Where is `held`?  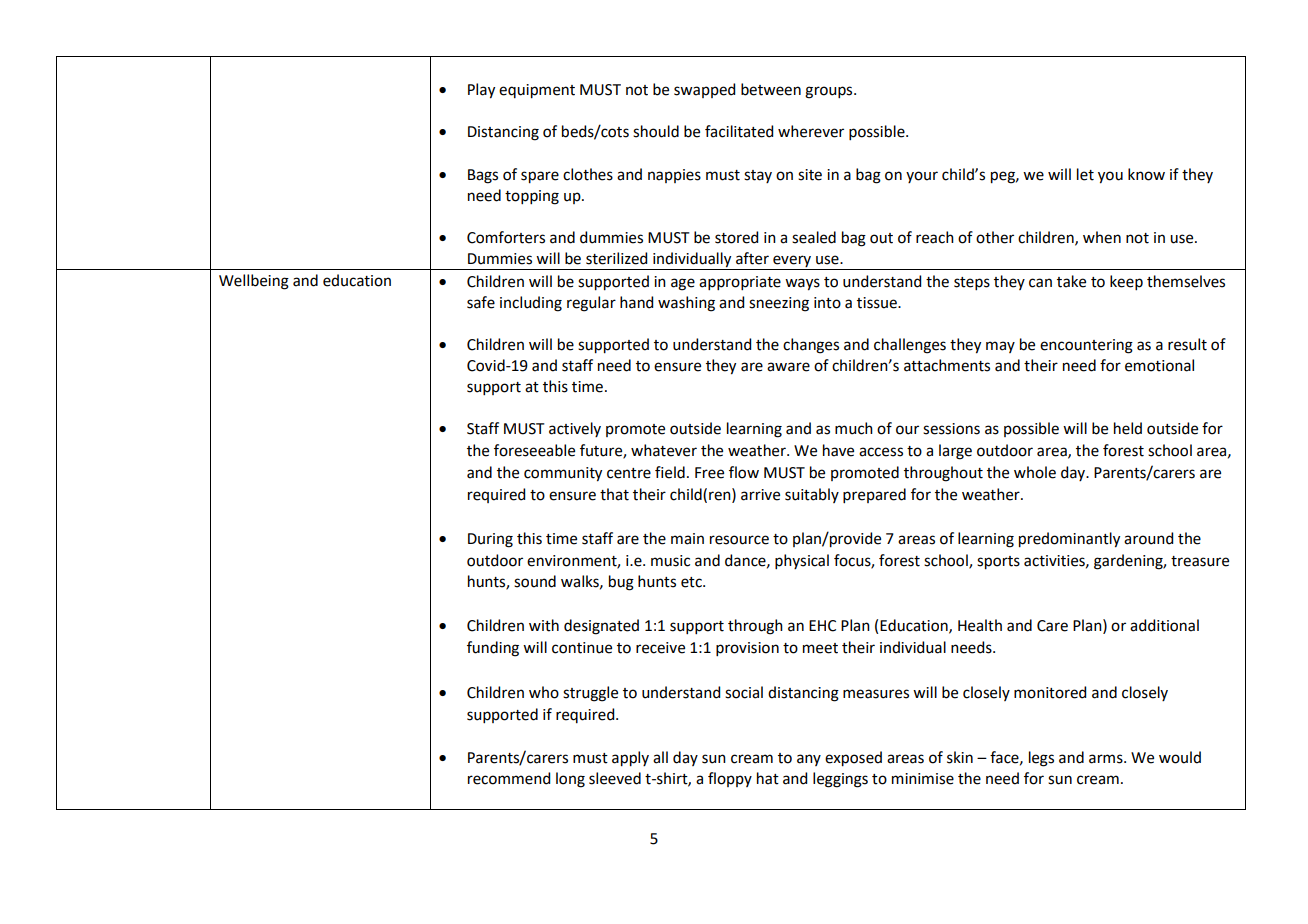
held is located at coordinates (1128, 428).
